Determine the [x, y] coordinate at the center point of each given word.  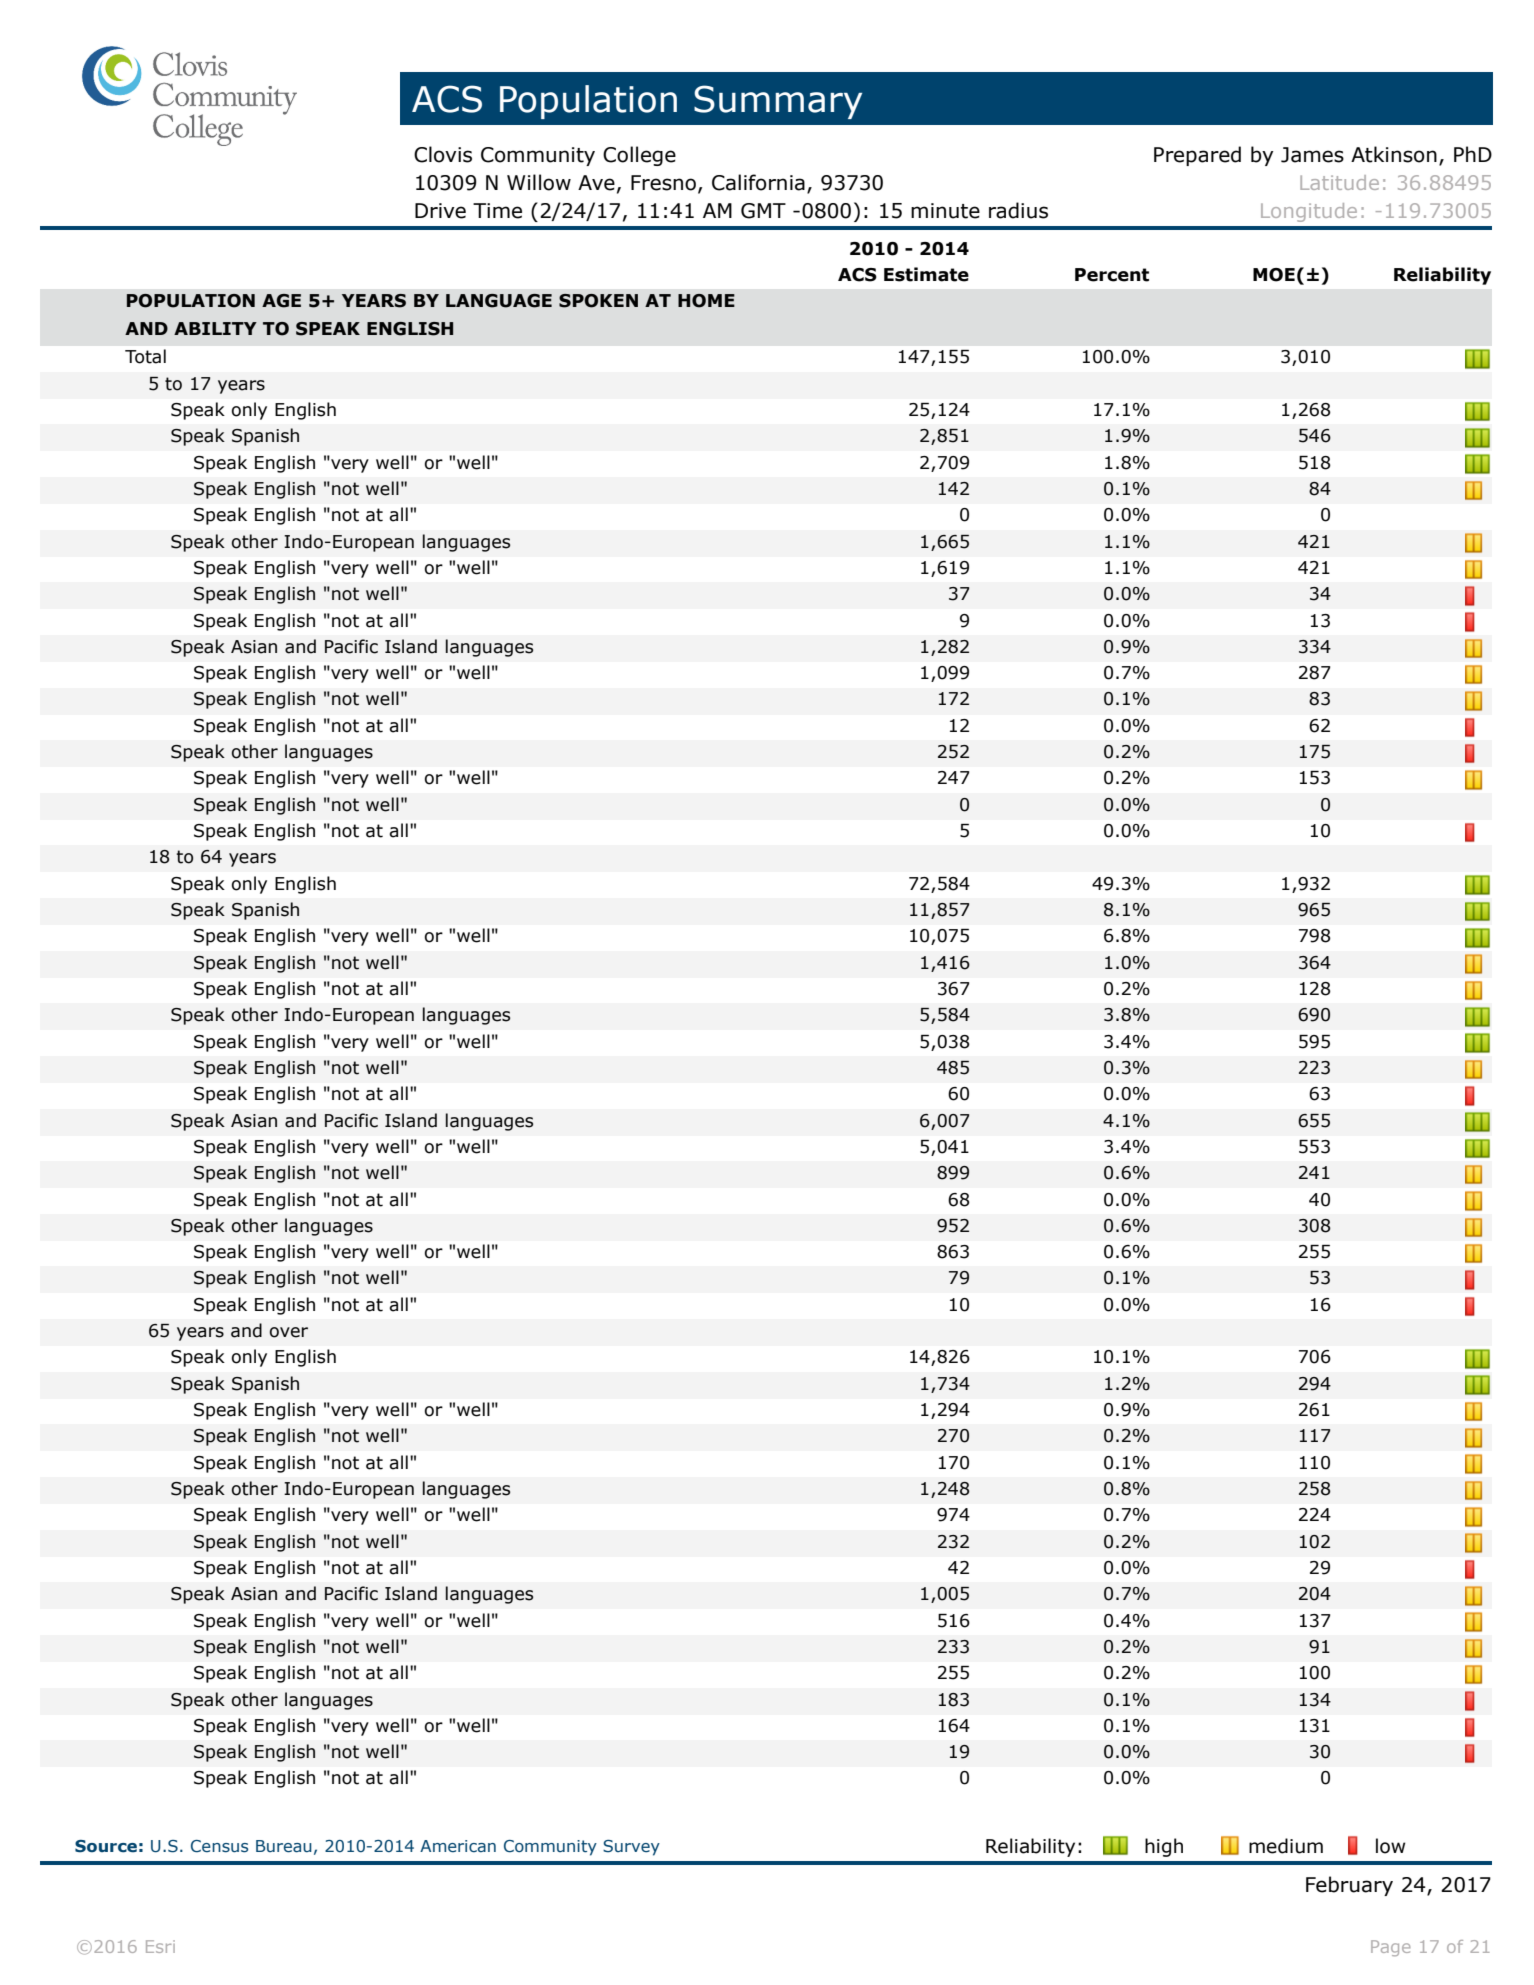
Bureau [284, 1846]
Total [145, 356]
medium [1286, 1846]
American [458, 1846]
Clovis [443, 154]
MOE [1274, 275]
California [758, 182]
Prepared [1197, 156]
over [289, 1332]
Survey [631, 1848]
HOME [706, 301]
